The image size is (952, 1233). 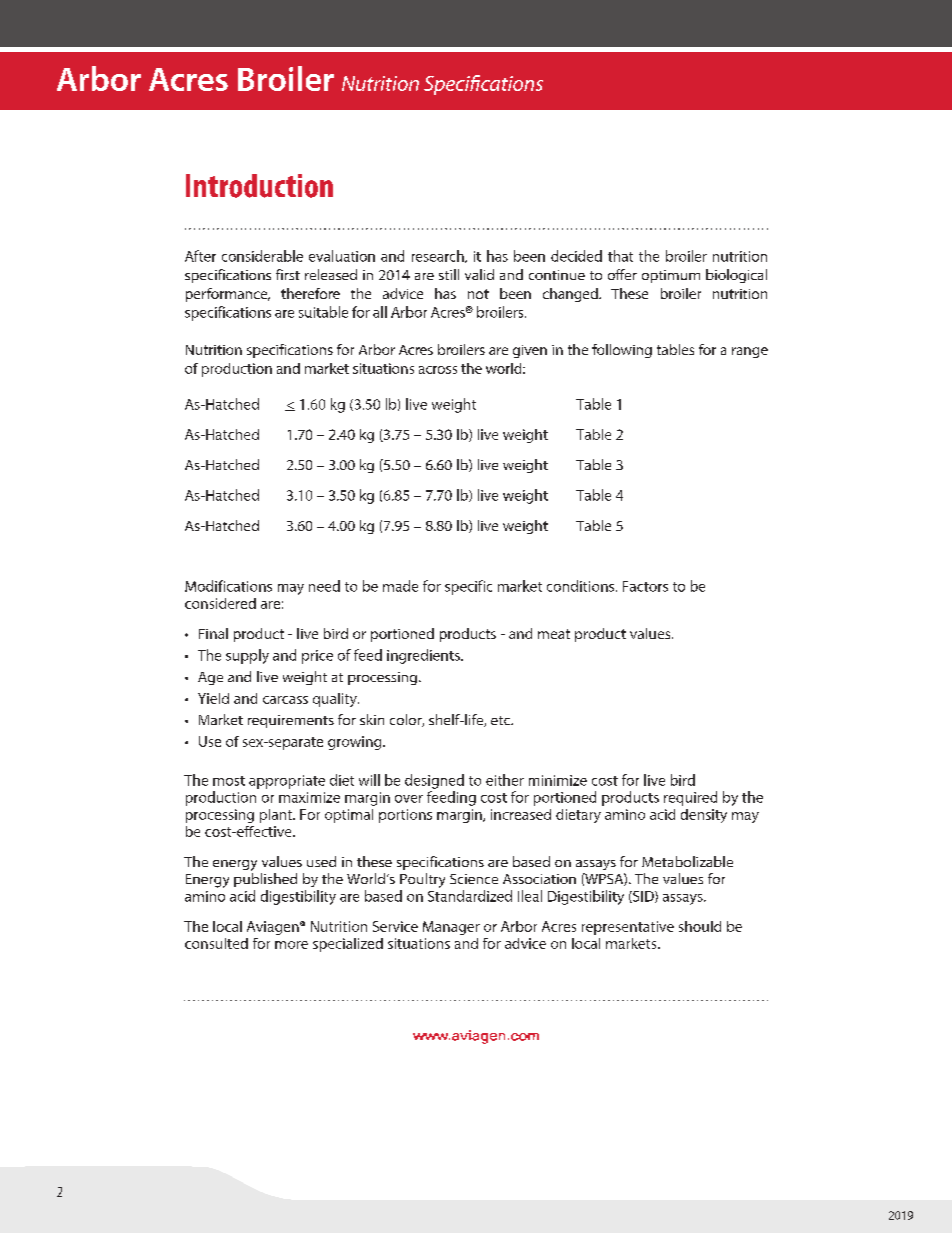 What do you see at coordinates (451, 928) in the screenshot?
I see `Manager` at bounding box center [451, 928].
